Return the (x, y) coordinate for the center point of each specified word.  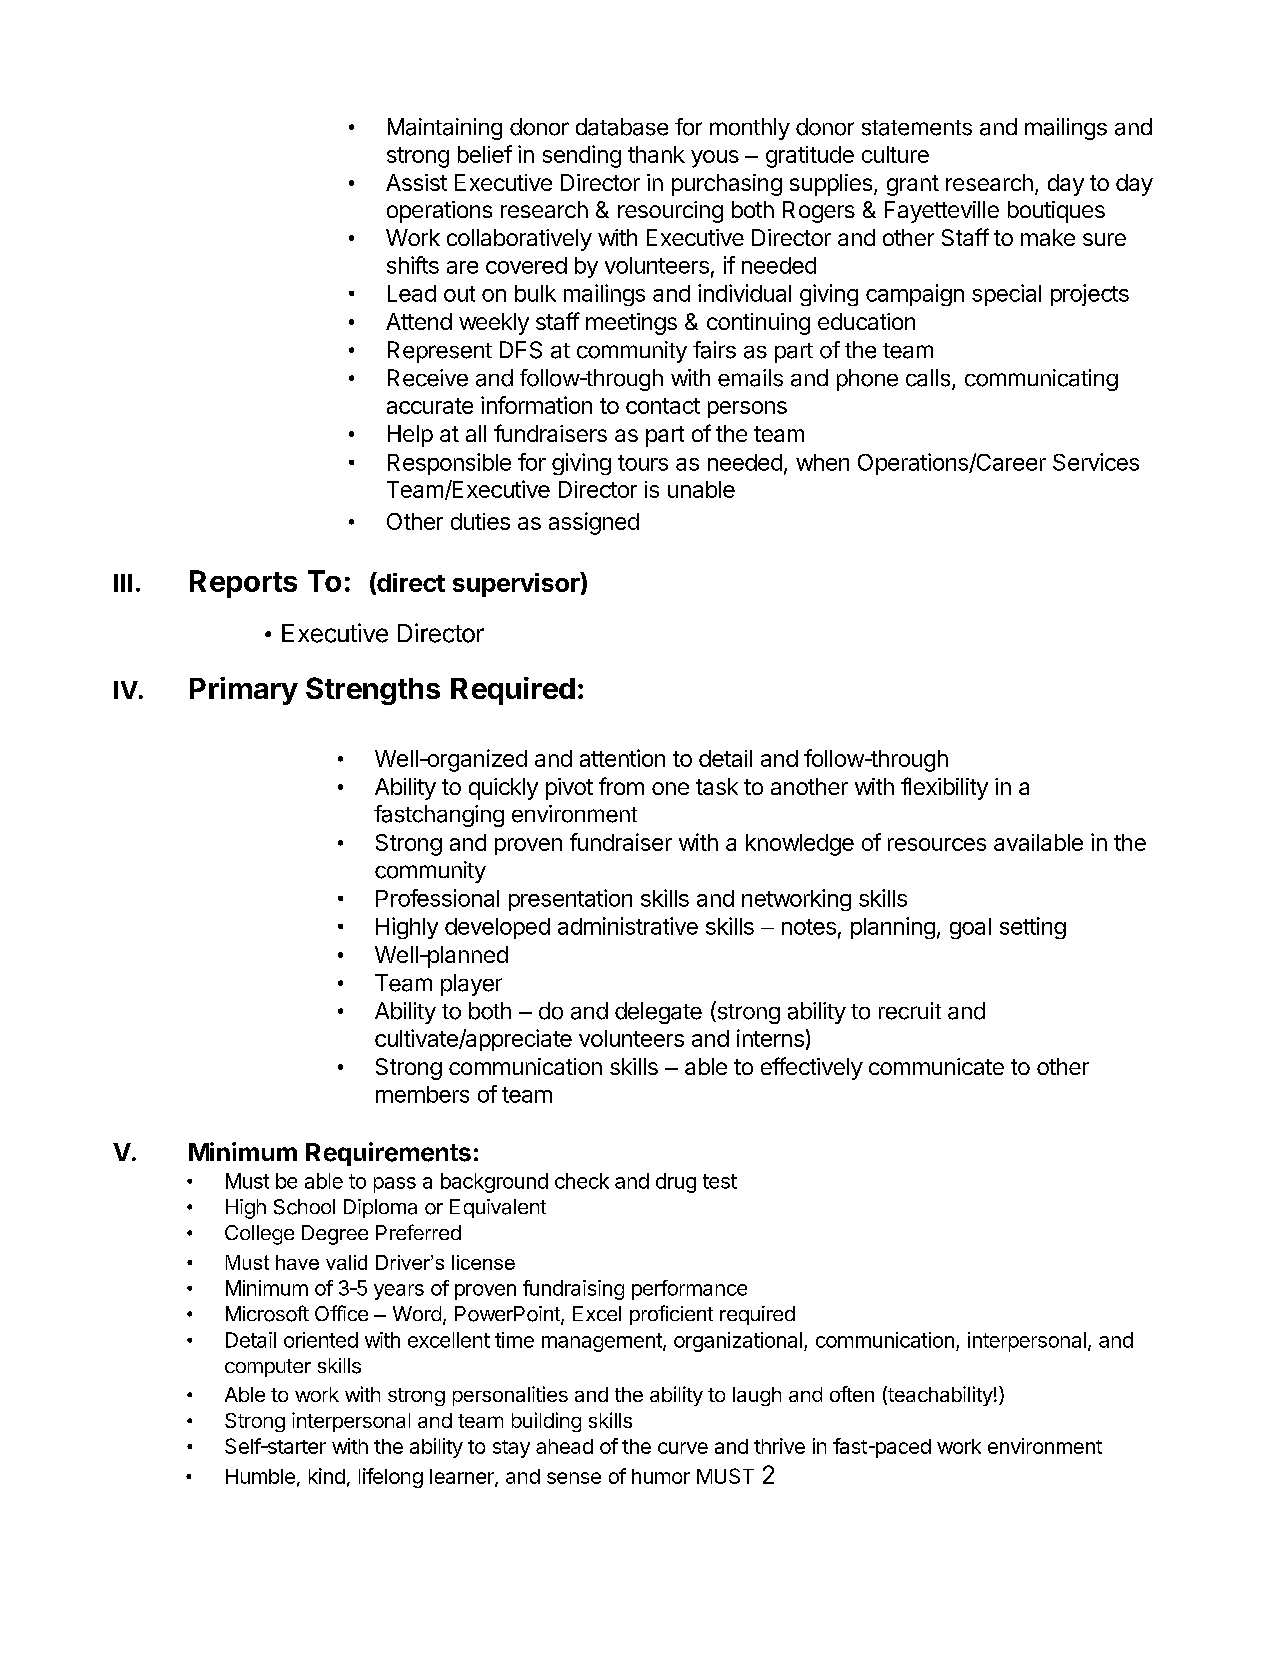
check (582, 1181)
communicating (1041, 380)
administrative (628, 926)
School (304, 1207)
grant (913, 185)
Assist (416, 182)
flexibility (944, 788)
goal (970, 928)
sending (582, 156)
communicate (936, 1066)
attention (622, 758)
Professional (437, 898)
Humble (260, 1476)
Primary (244, 691)
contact (663, 406)
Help (410, 436)
